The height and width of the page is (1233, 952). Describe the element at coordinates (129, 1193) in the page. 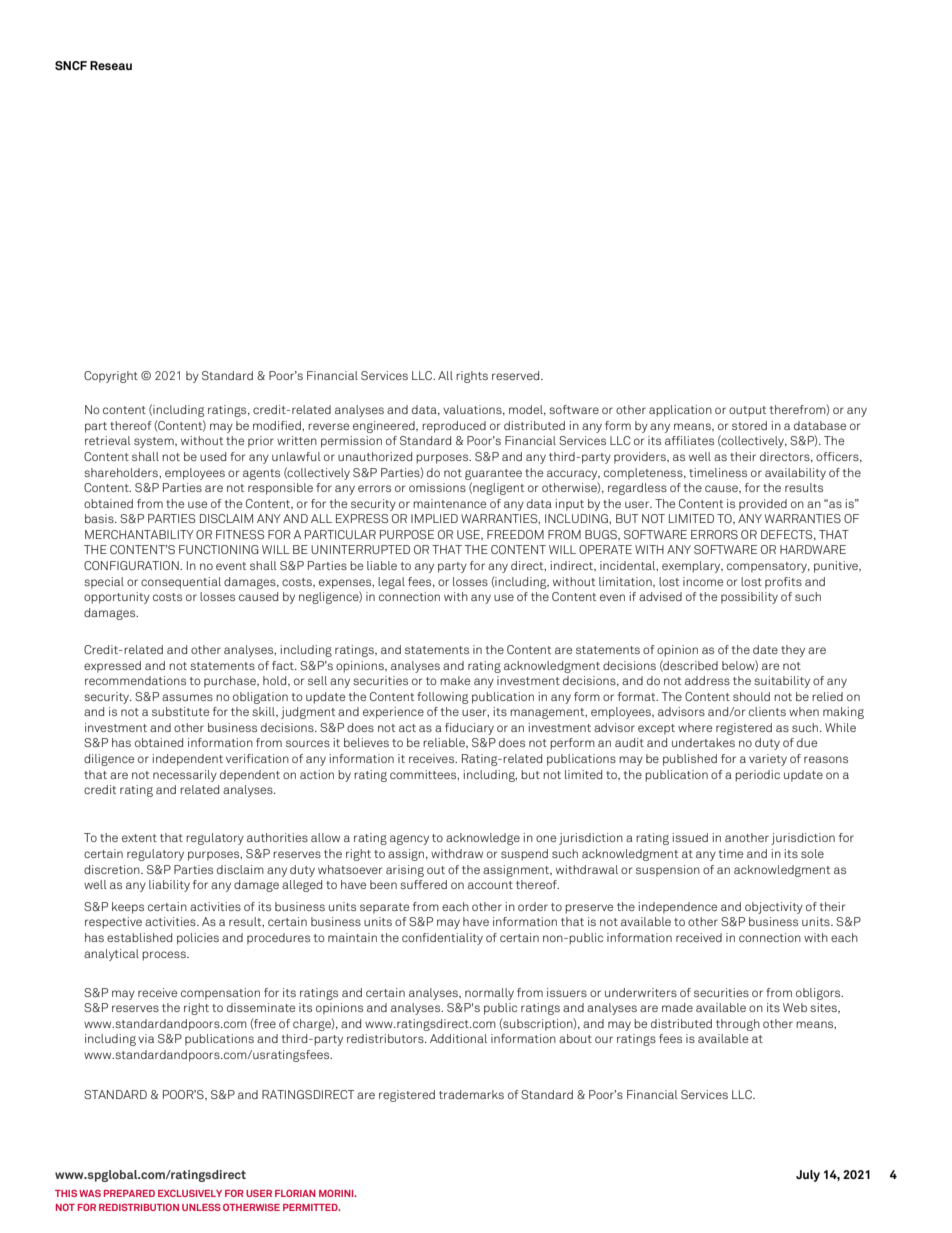

I see `PREPARED` at that location.
